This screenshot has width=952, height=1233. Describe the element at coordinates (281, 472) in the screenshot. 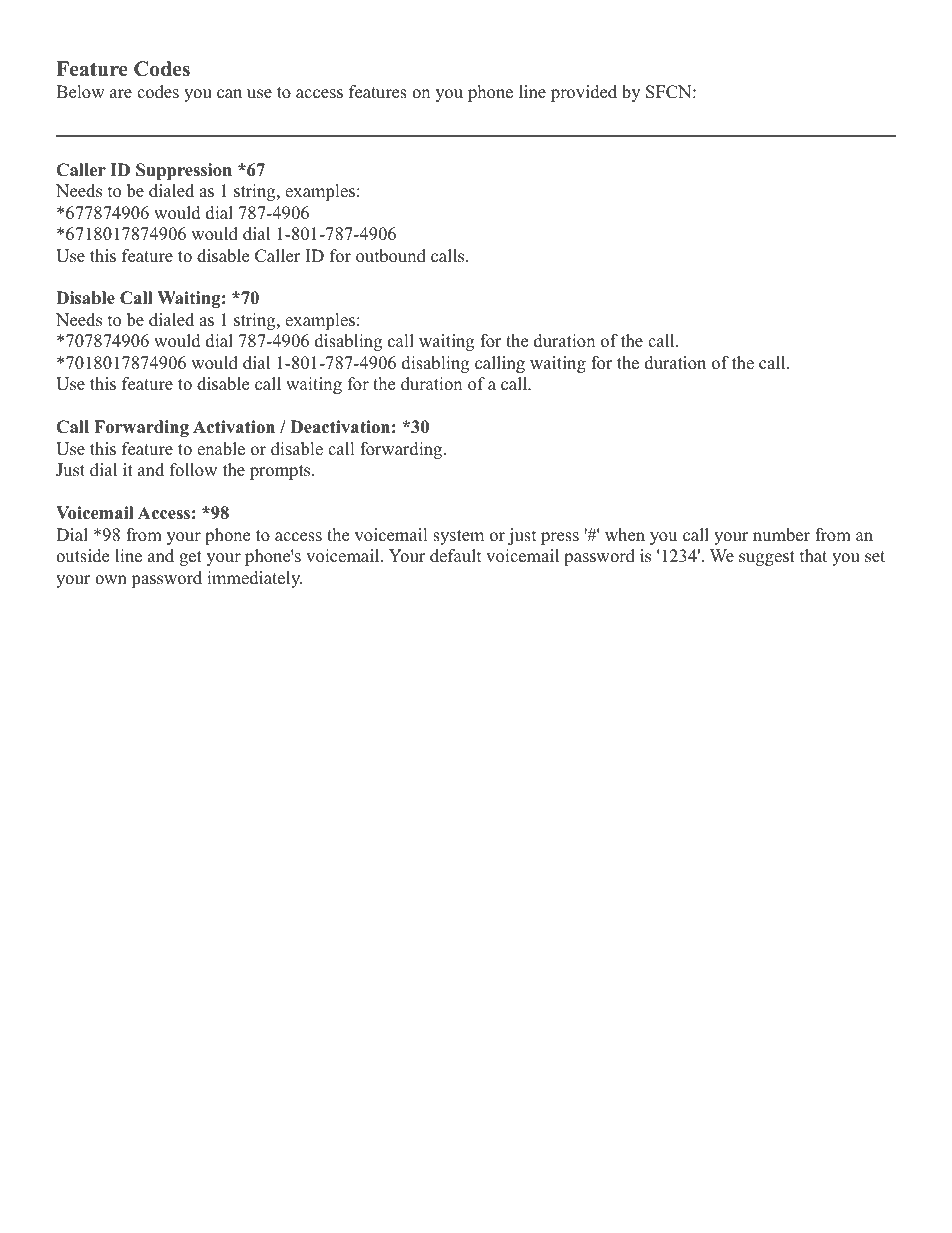

I see `prompts` at that location.
